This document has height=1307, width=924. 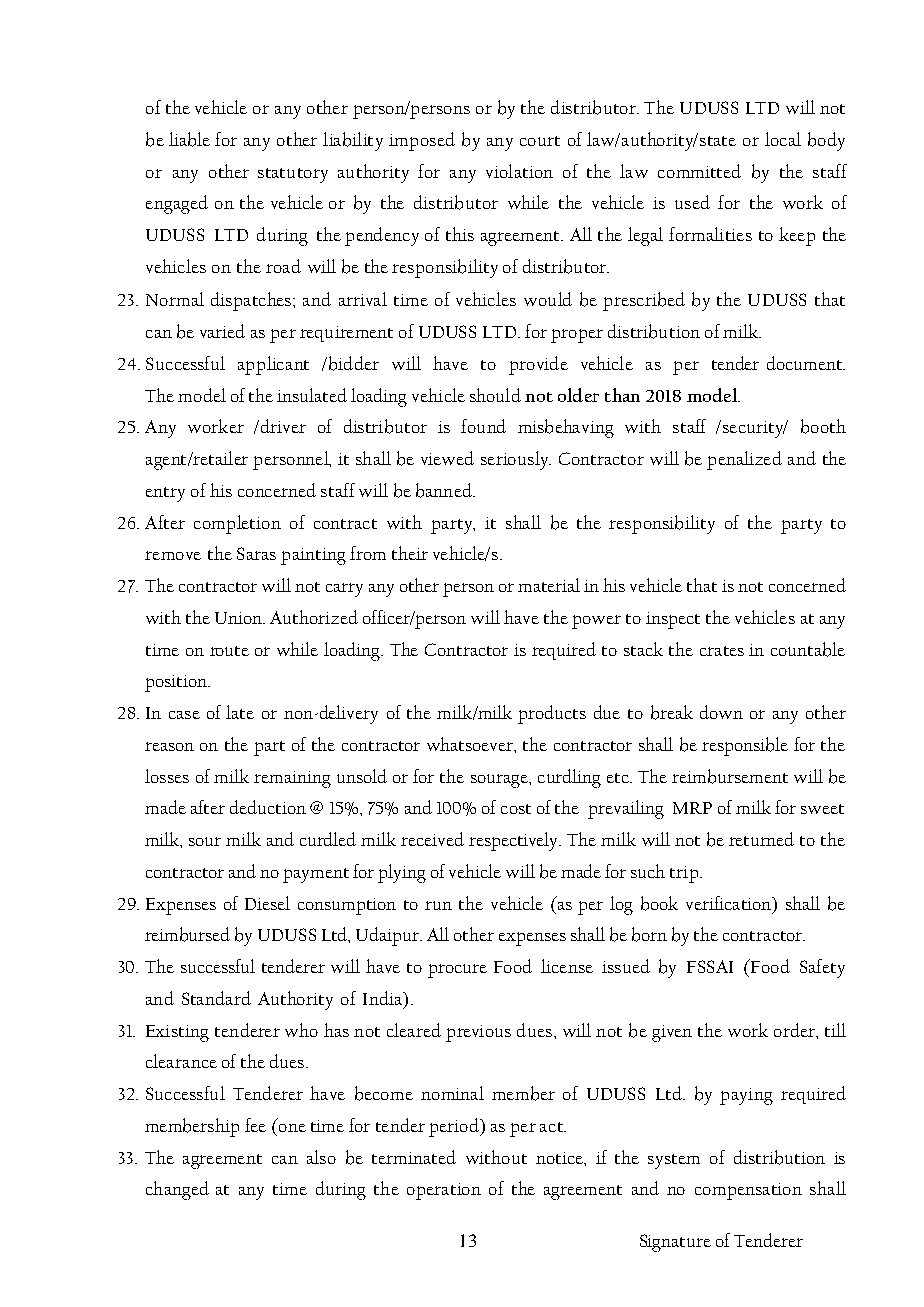 What do you see at coordinates (552, 714) in the document?
I see `products` at bounding box center [552, 714].
